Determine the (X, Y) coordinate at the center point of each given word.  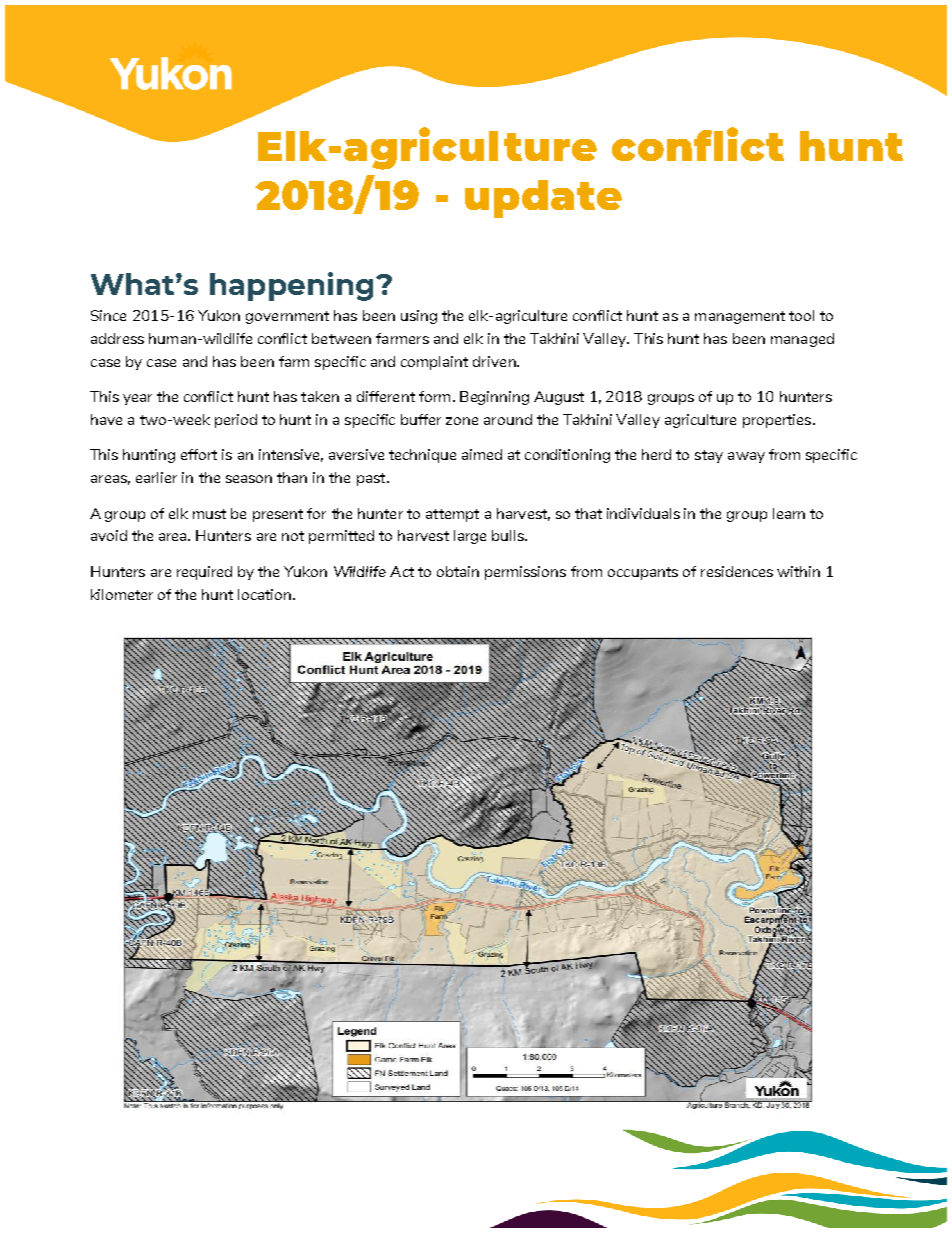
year (137, 399)
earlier (156, 477)
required (204, 573)
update (543, 199)
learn (789, 513)
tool (801, 315)
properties (778, 421)
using (419, 317)
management (740, 317)
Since (108, 315)
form (434, 396)
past (372, 479)
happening (291, 286)
